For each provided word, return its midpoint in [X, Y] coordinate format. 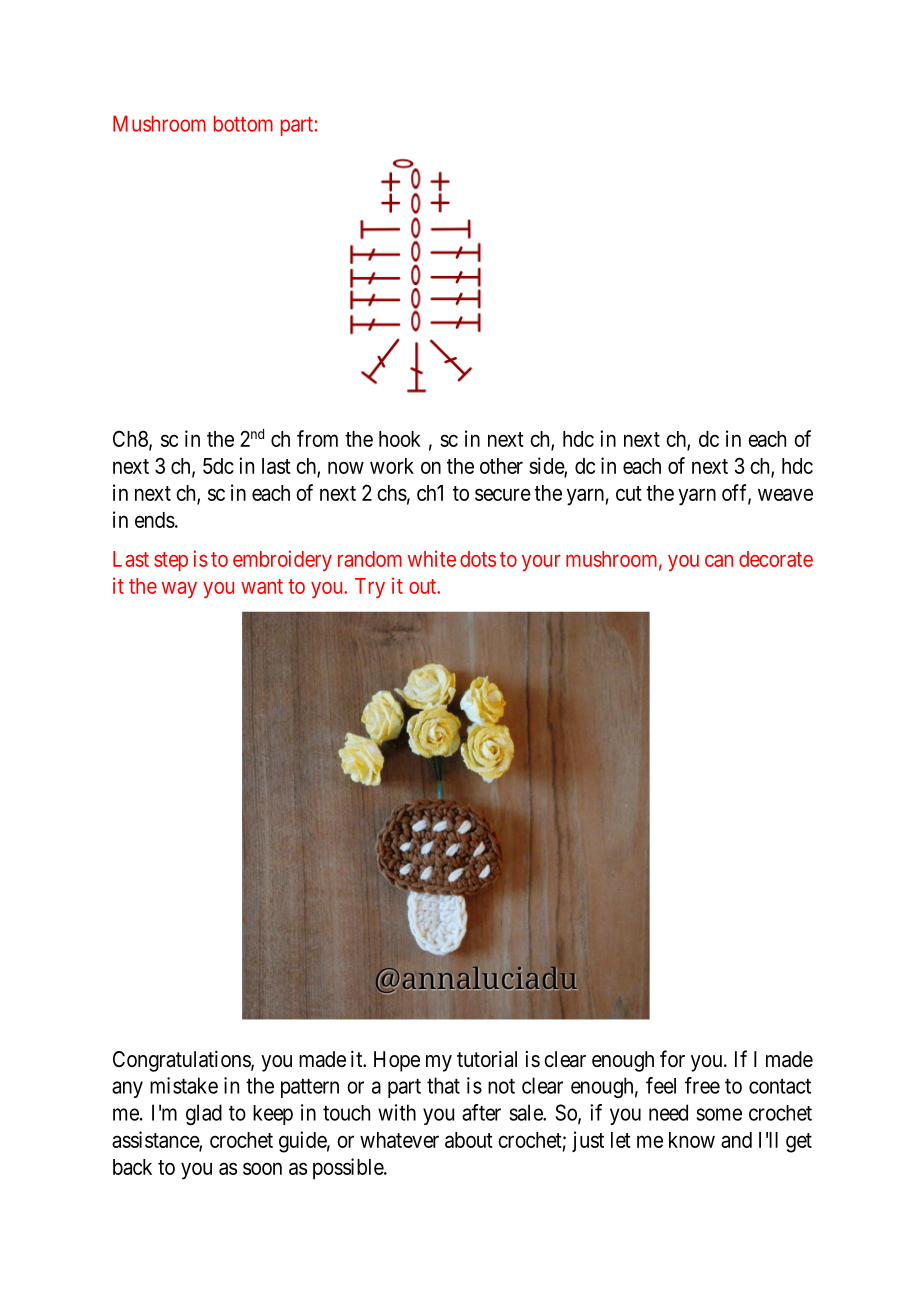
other [501, 466]
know [692, 1140]
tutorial [487, 1059]
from [317, 438]
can [719, 561]
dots [478, 559]
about [469, 1140]
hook [400, 439]
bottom [243, 123]
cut [629, 493]
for [672, 1058]
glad [204, 1114]
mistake [184, 1085]
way [179, 590]
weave [785, 494]
